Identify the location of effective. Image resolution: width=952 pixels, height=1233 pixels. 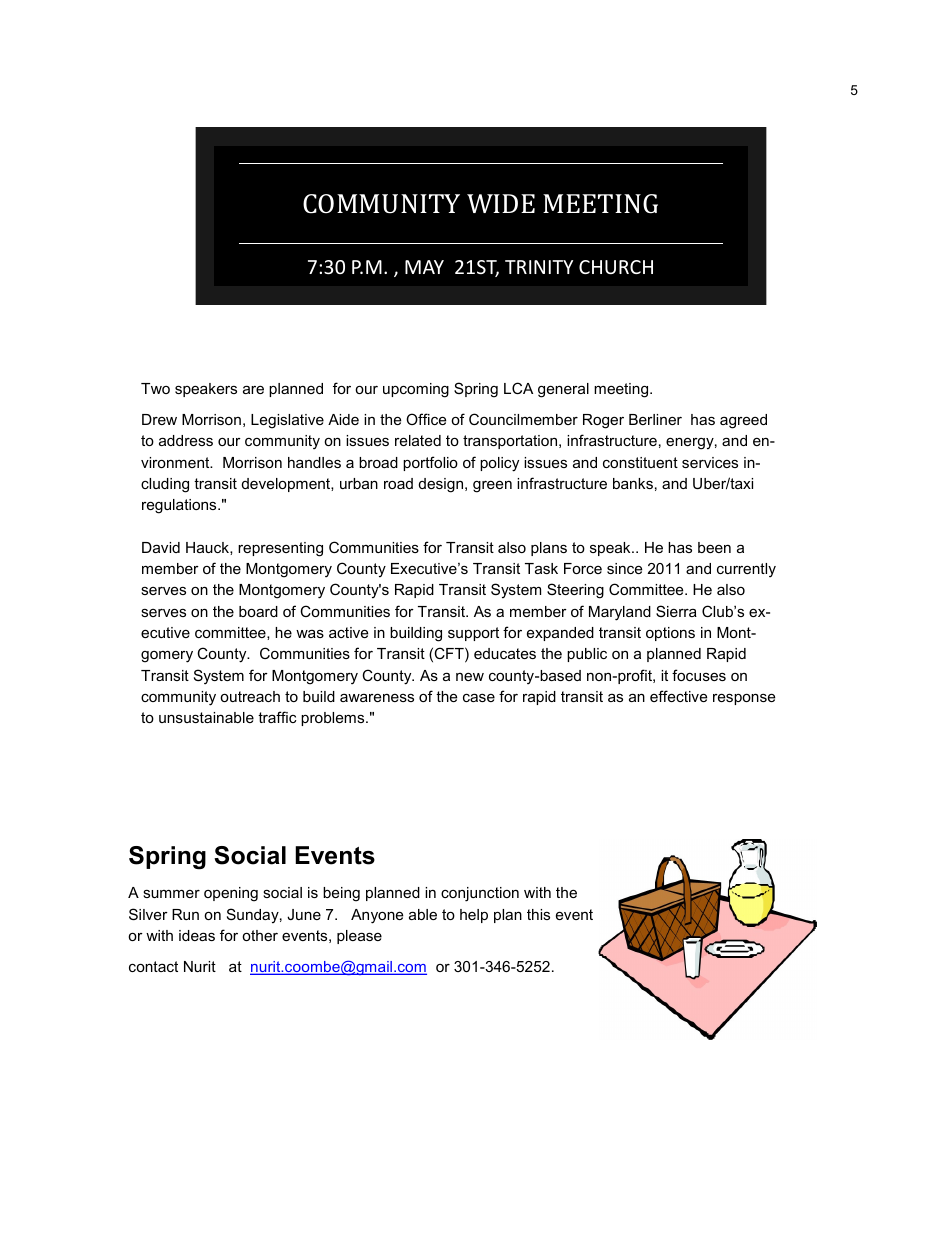
(678, 696).
